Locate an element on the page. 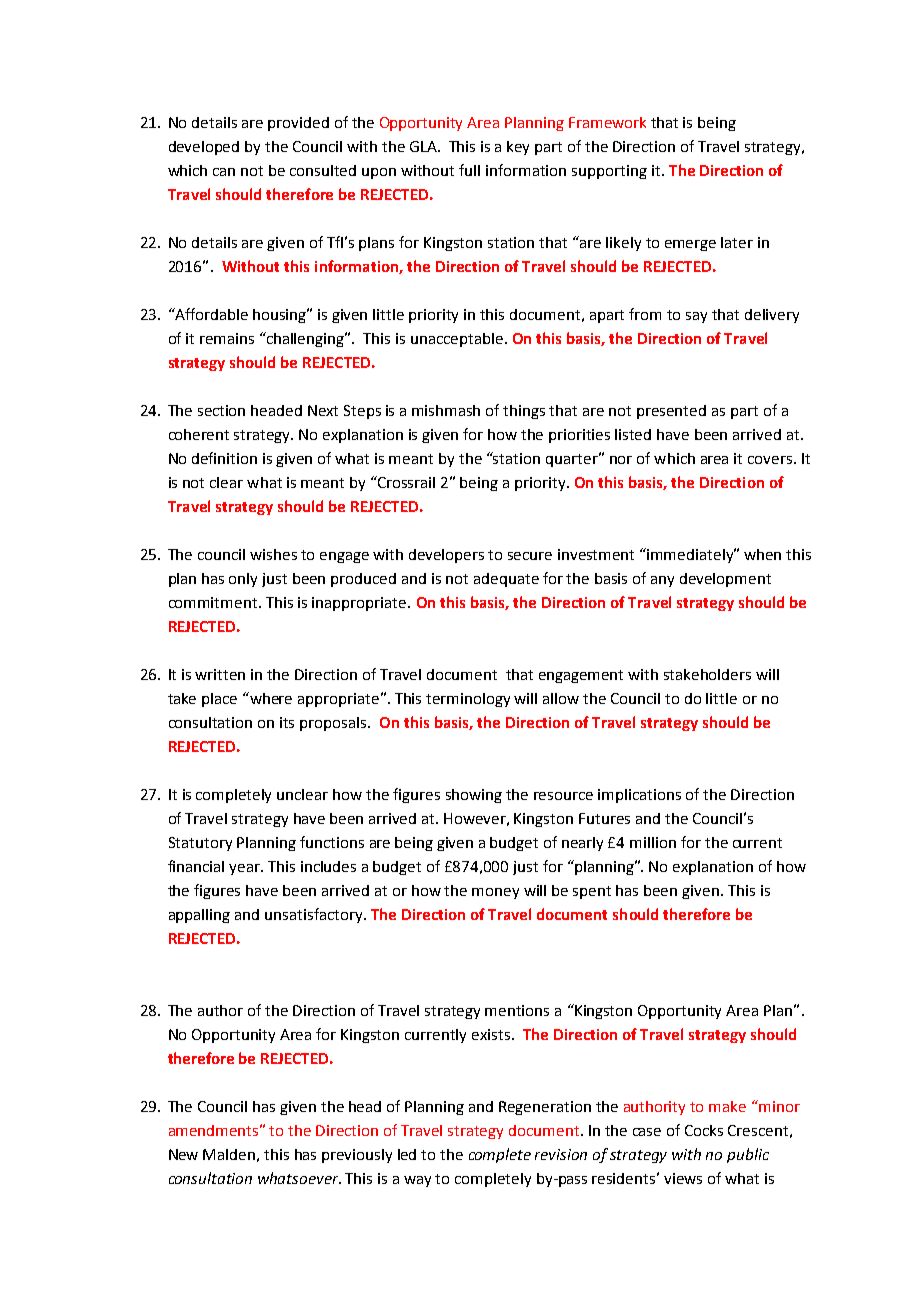 The image size is (924, 1308). remains is located at coordinates (227, 338).
